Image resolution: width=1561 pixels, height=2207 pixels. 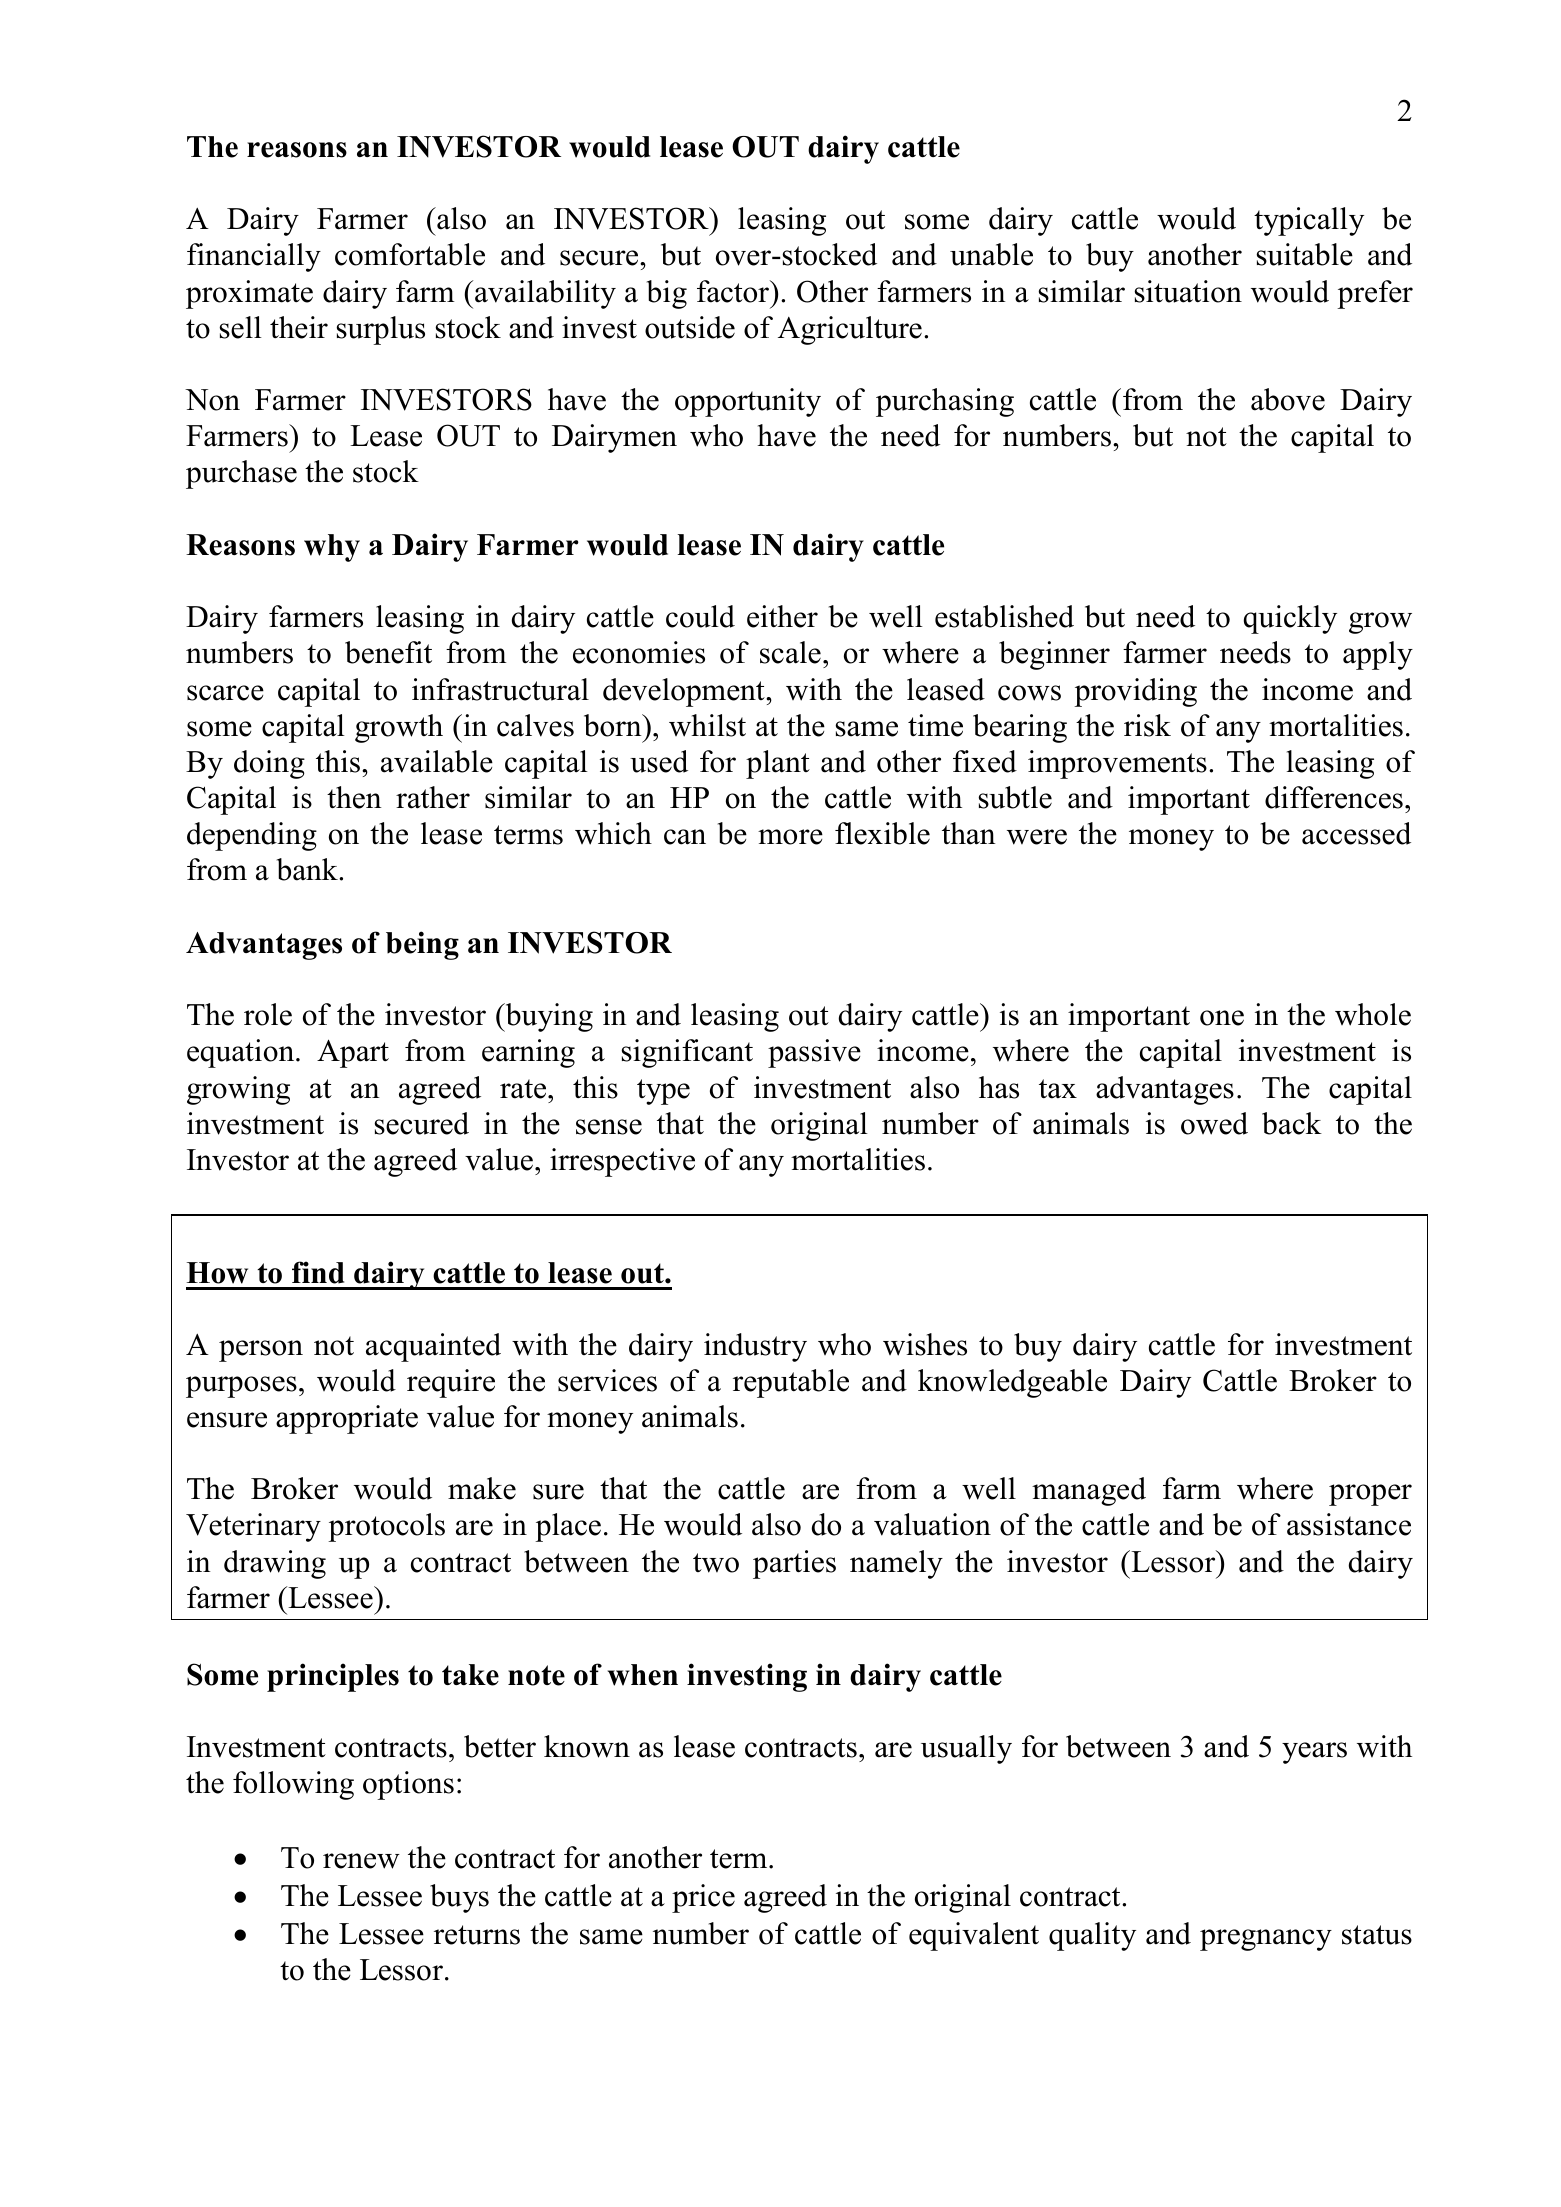 What do you see at coordinates (1290, 619) in the image?
I see `quickly` at bounding box center [1290, 619].
